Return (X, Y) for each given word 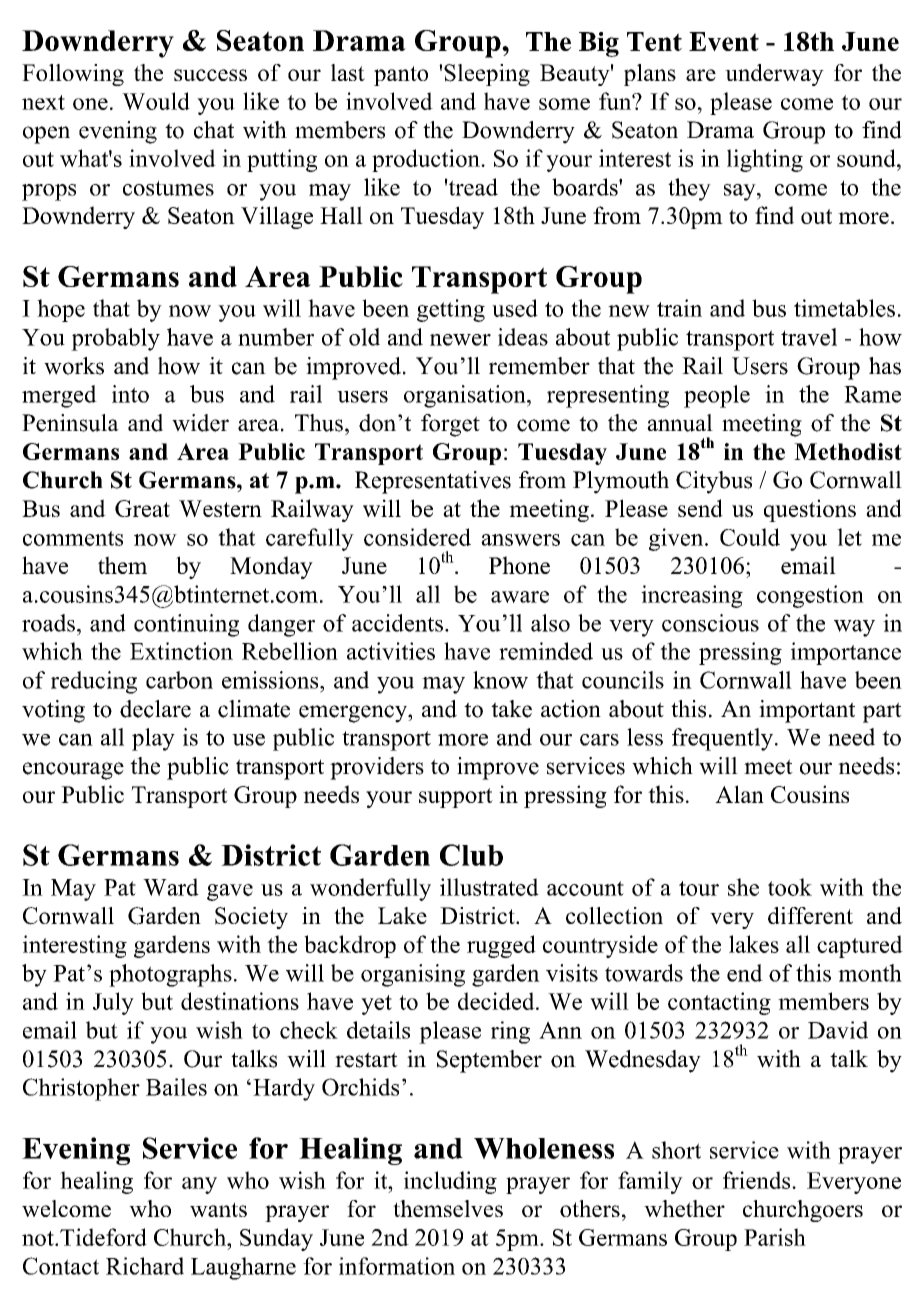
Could (750, 537)
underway (774, 75)
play (153, 739)
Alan (739, 794)
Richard (145, 1266)
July (113, 1003)
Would (156, 101)
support (456, 798)
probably (115, 339)
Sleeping (487, 75)
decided (497, 1001)
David (838, 1030)
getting (451, 310)
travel (809, 337)
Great (142, 508)
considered (417, 537)
